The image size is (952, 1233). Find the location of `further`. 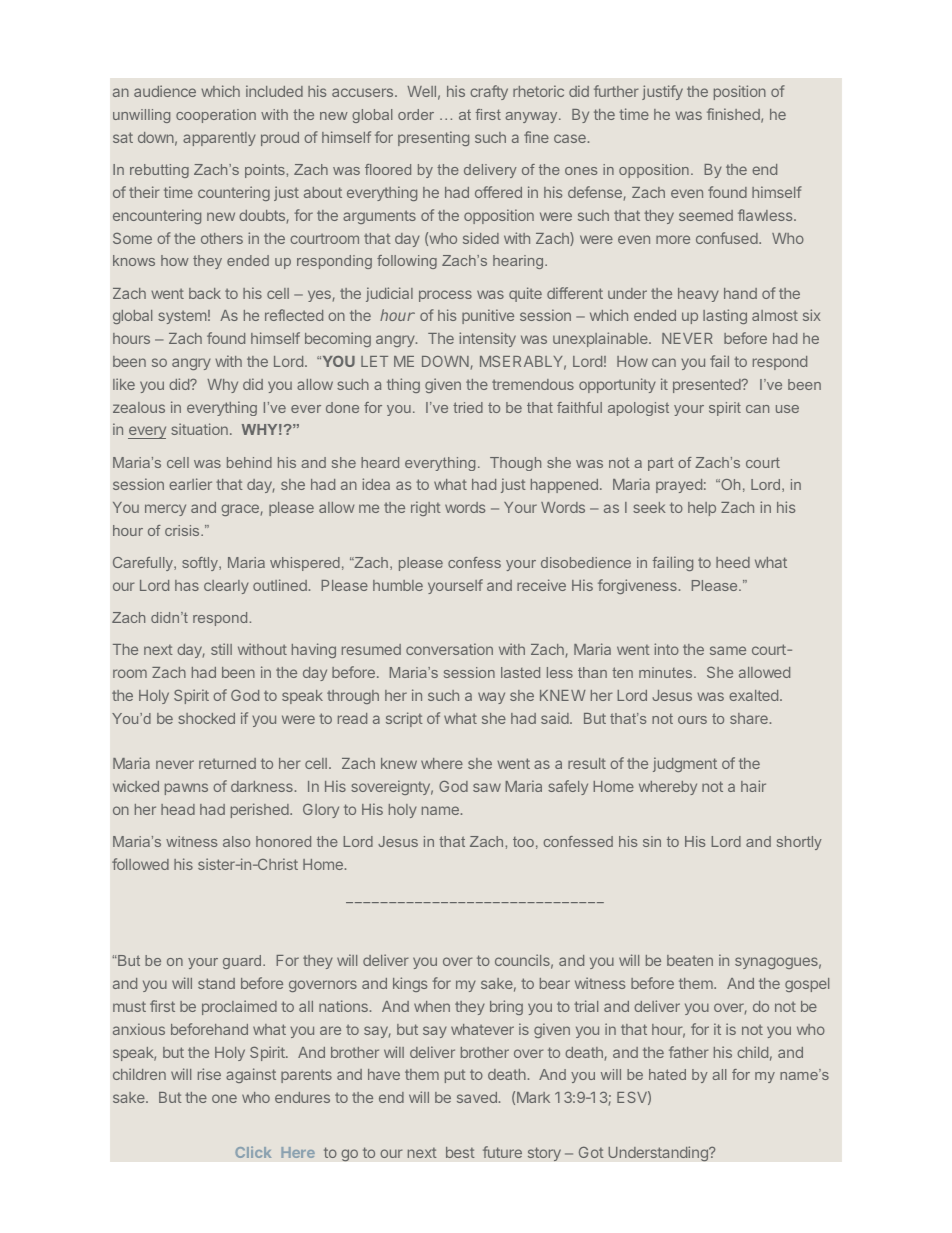

further is located at coordinates (616, 91).
